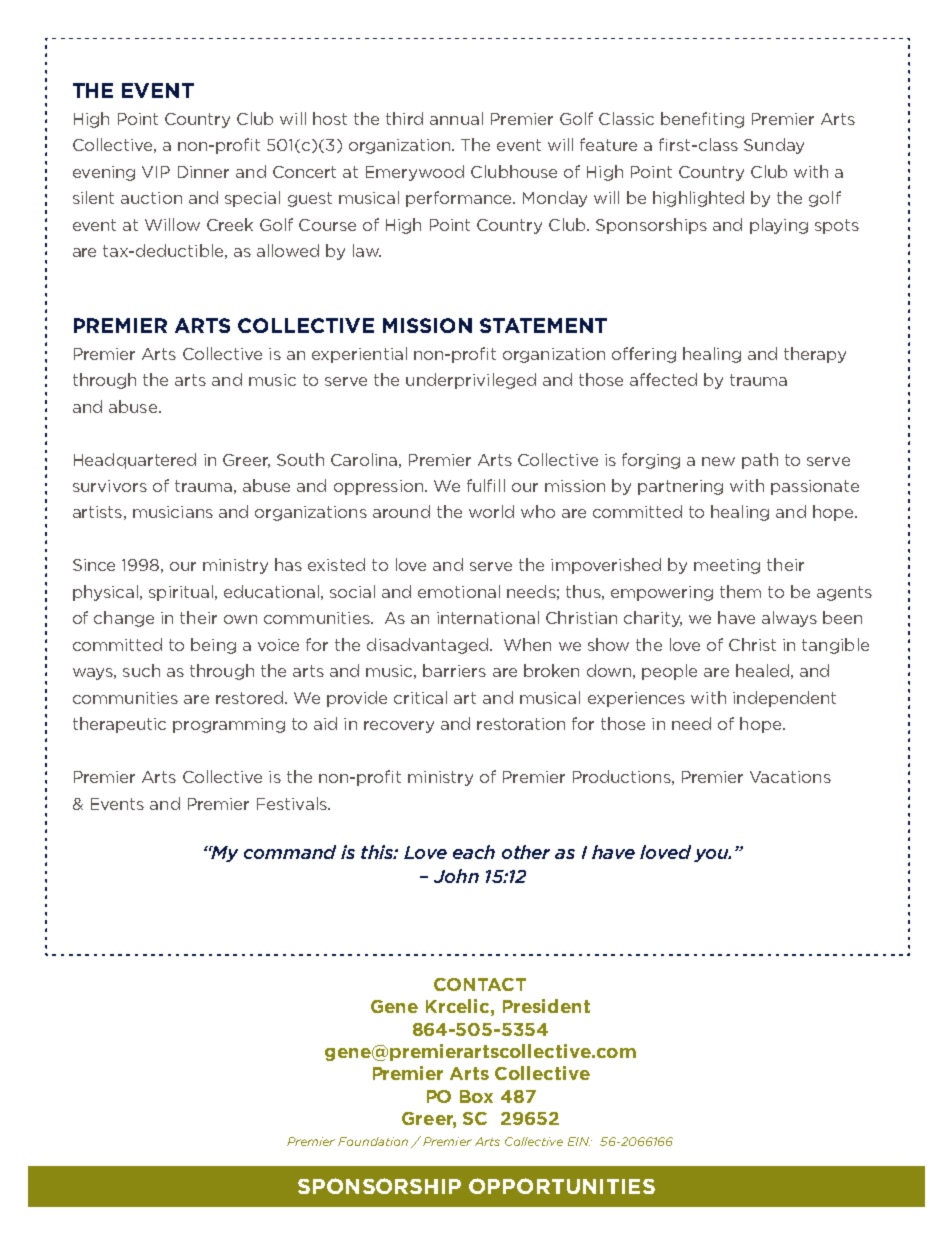 Image resolution: width=952 pixels, height=1233 pixels. Describe the element at coordinates (290, 852) in the document. I see `command` at that location.
